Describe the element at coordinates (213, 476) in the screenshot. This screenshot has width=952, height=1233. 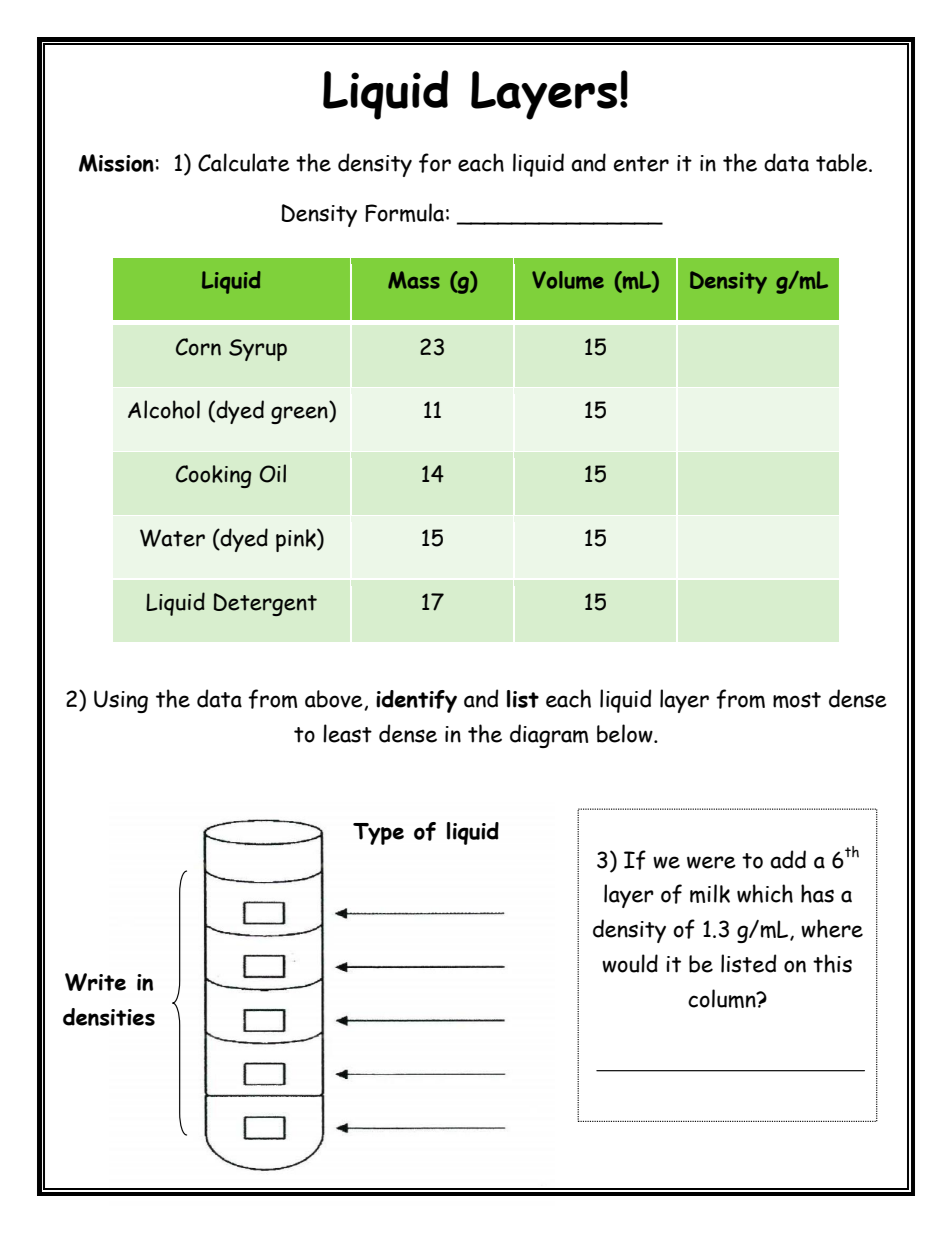
I see `Cooking` at that location.
